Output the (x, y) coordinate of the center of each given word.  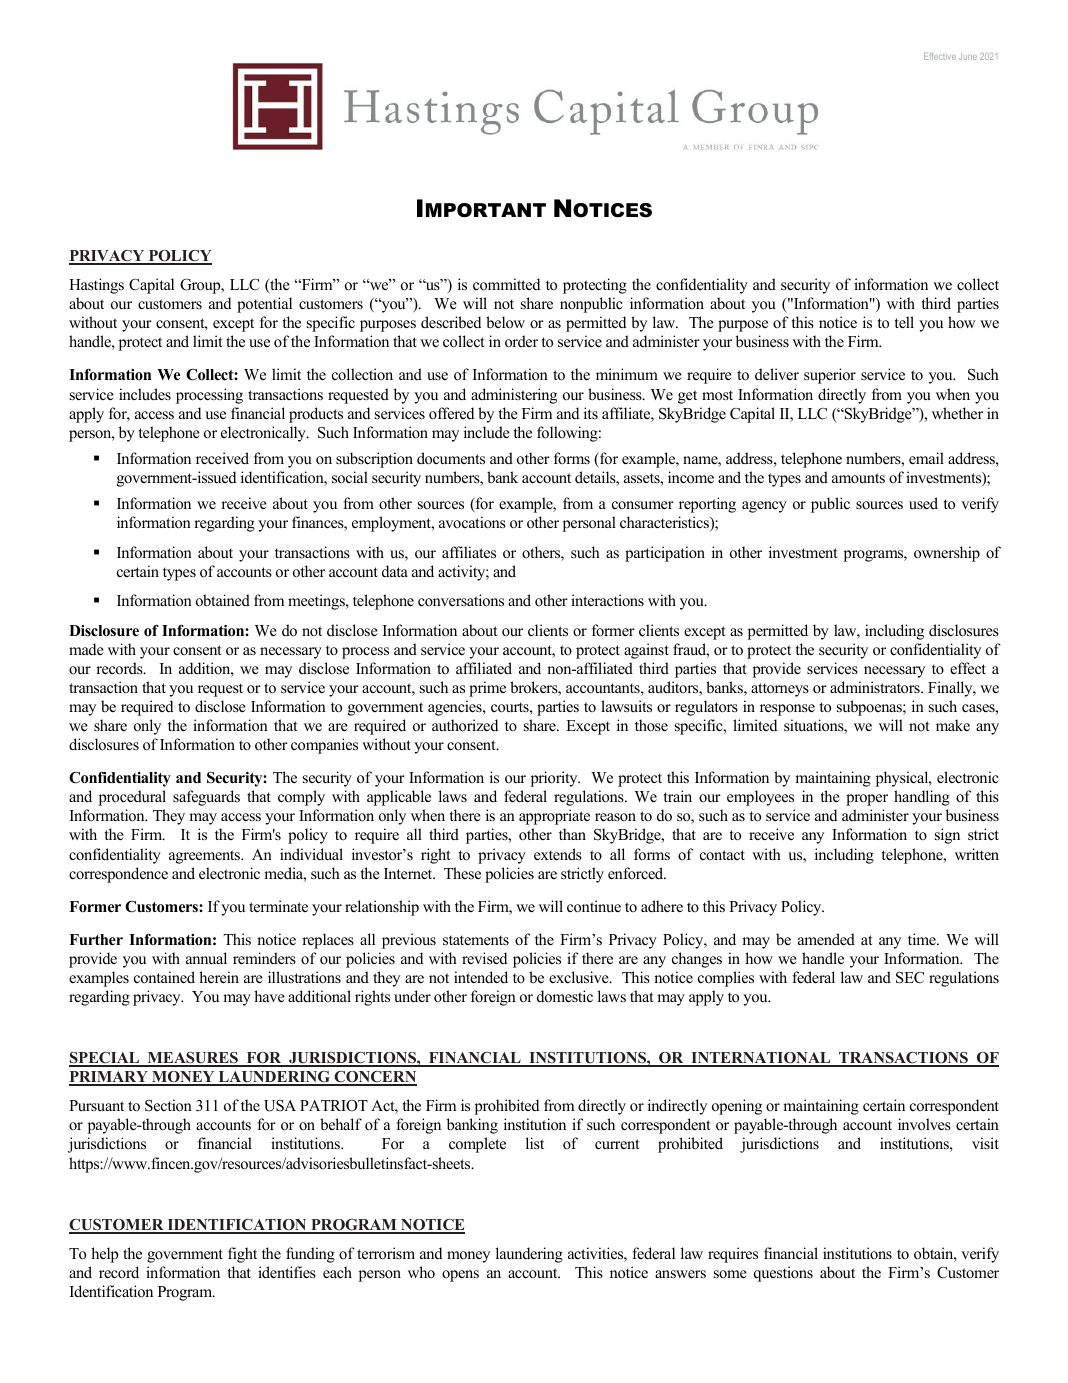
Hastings (96, 286)
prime (487, 689)
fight (242, 1255)
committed (506, 284)
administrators (876, 687)
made (86, 649)
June (968, 56)
